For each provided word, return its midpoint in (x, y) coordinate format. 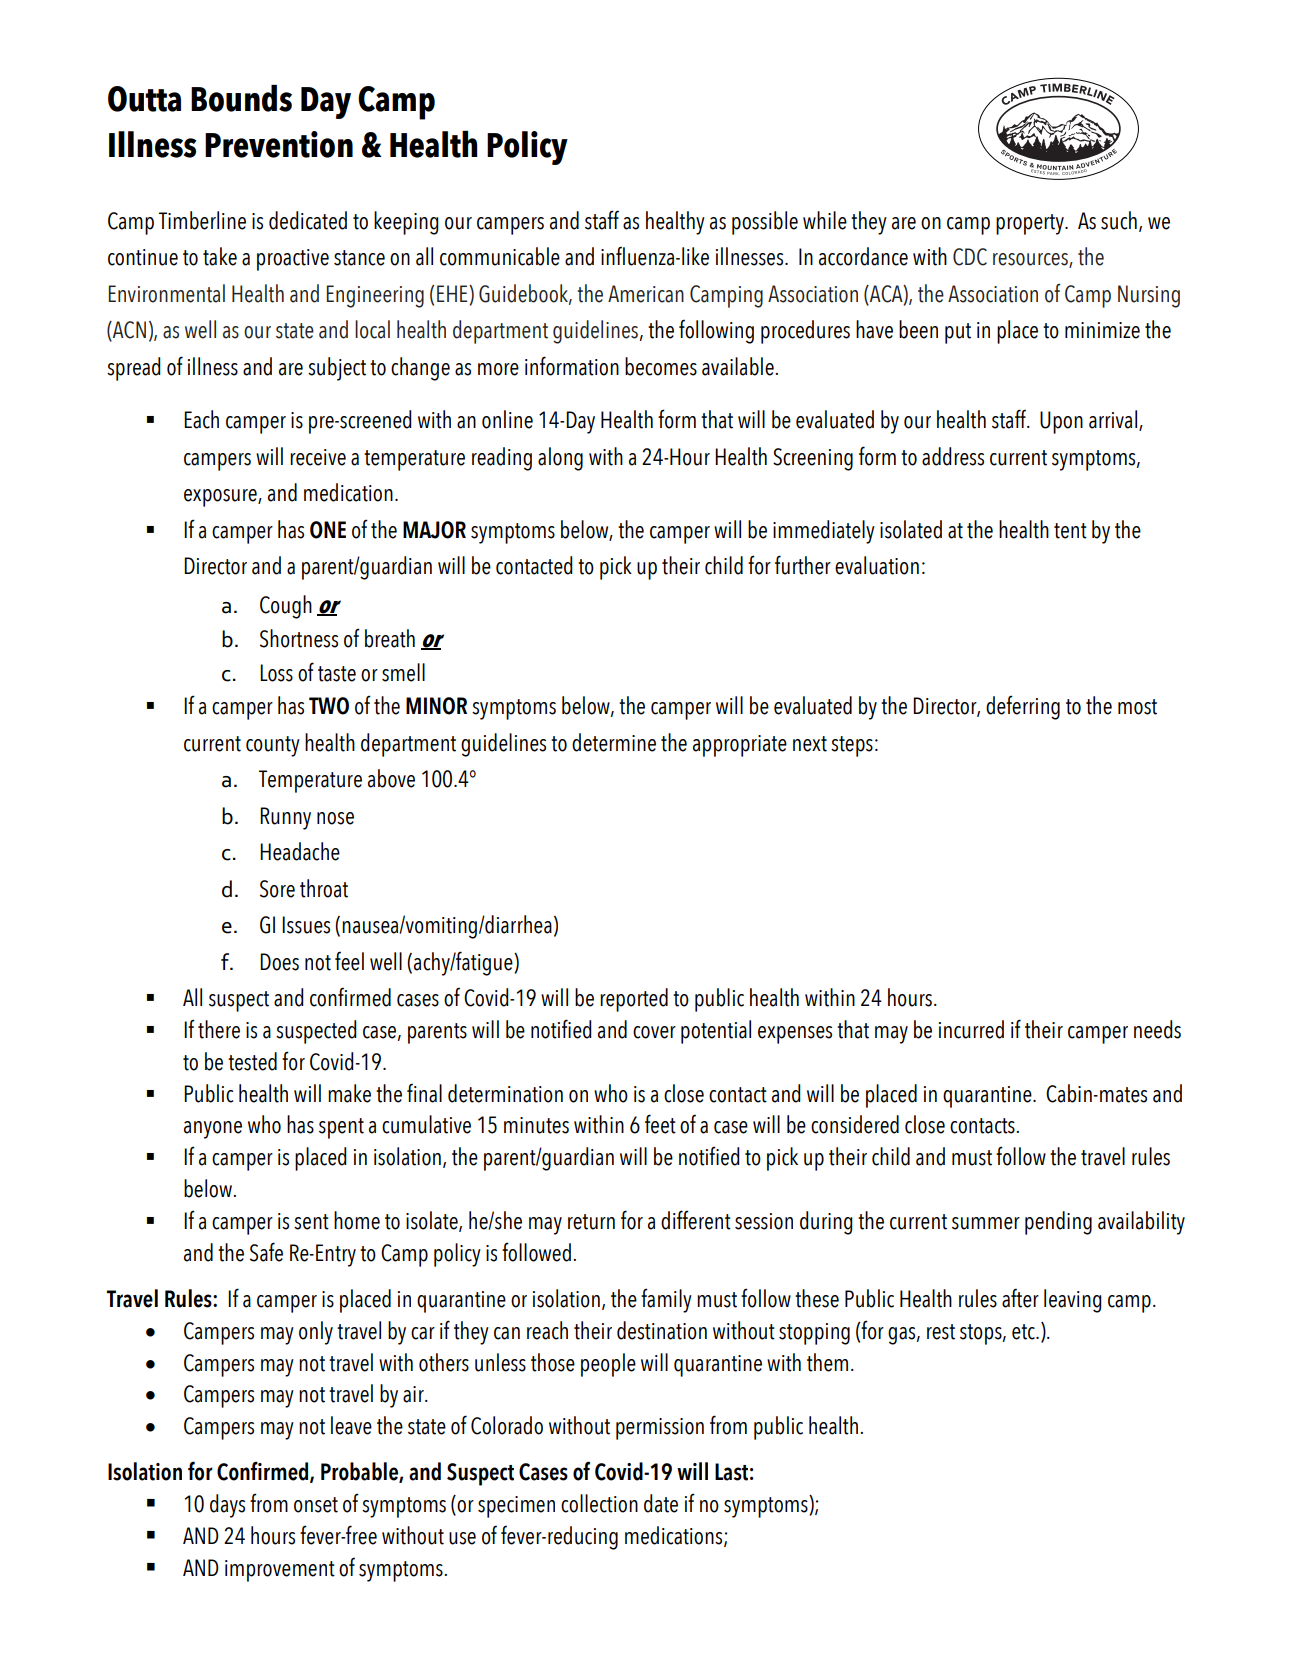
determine (614, 742)
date (661, 1503)
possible (765, 223)
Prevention (279, 144)
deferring (1023, 707)
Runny (285, 818)
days (227, 1506)
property (1031, 224)
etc (1024, 1332)
